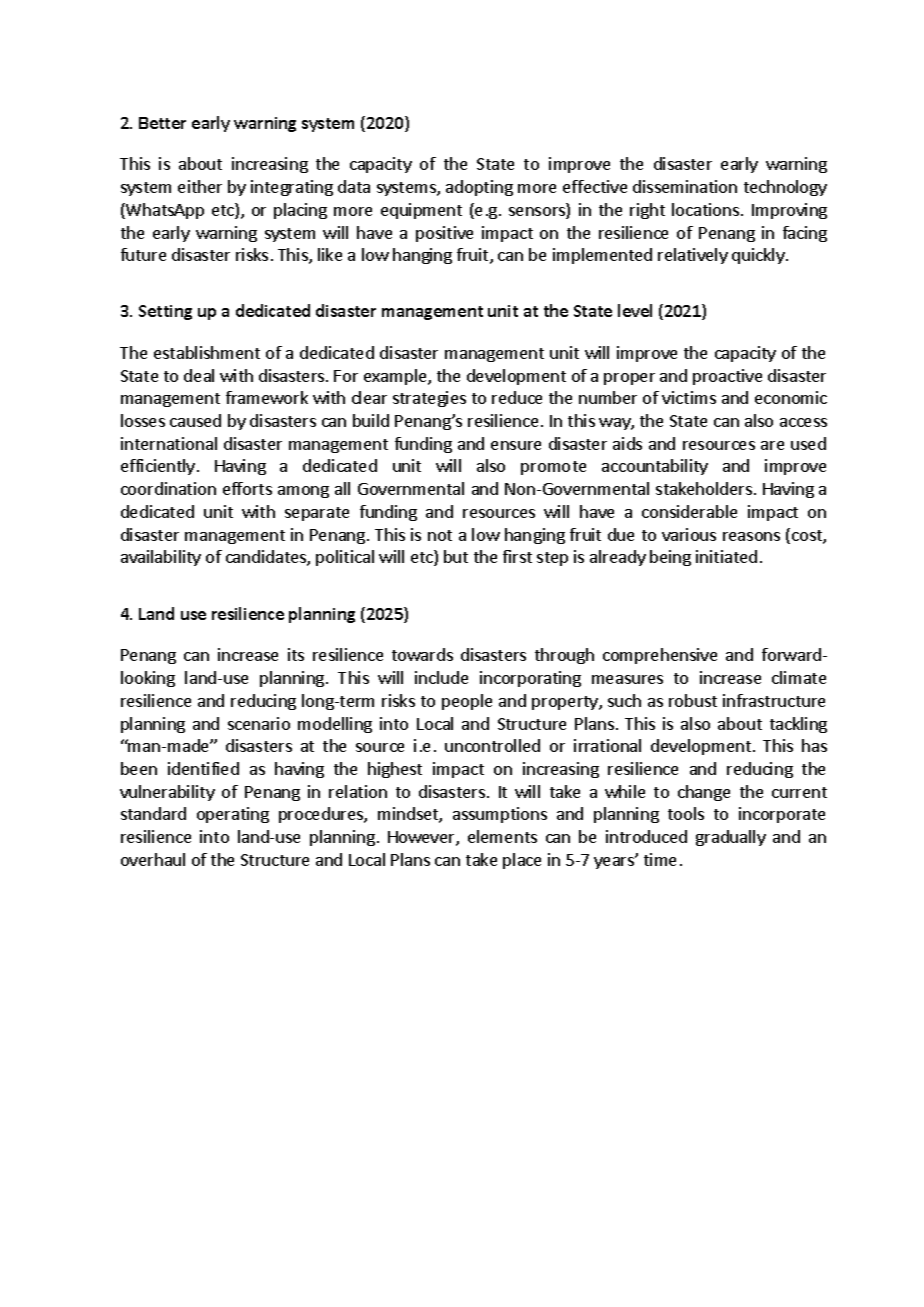  Describe the element at coordinates (162, 123) in the page. I see `Better` at that location.
